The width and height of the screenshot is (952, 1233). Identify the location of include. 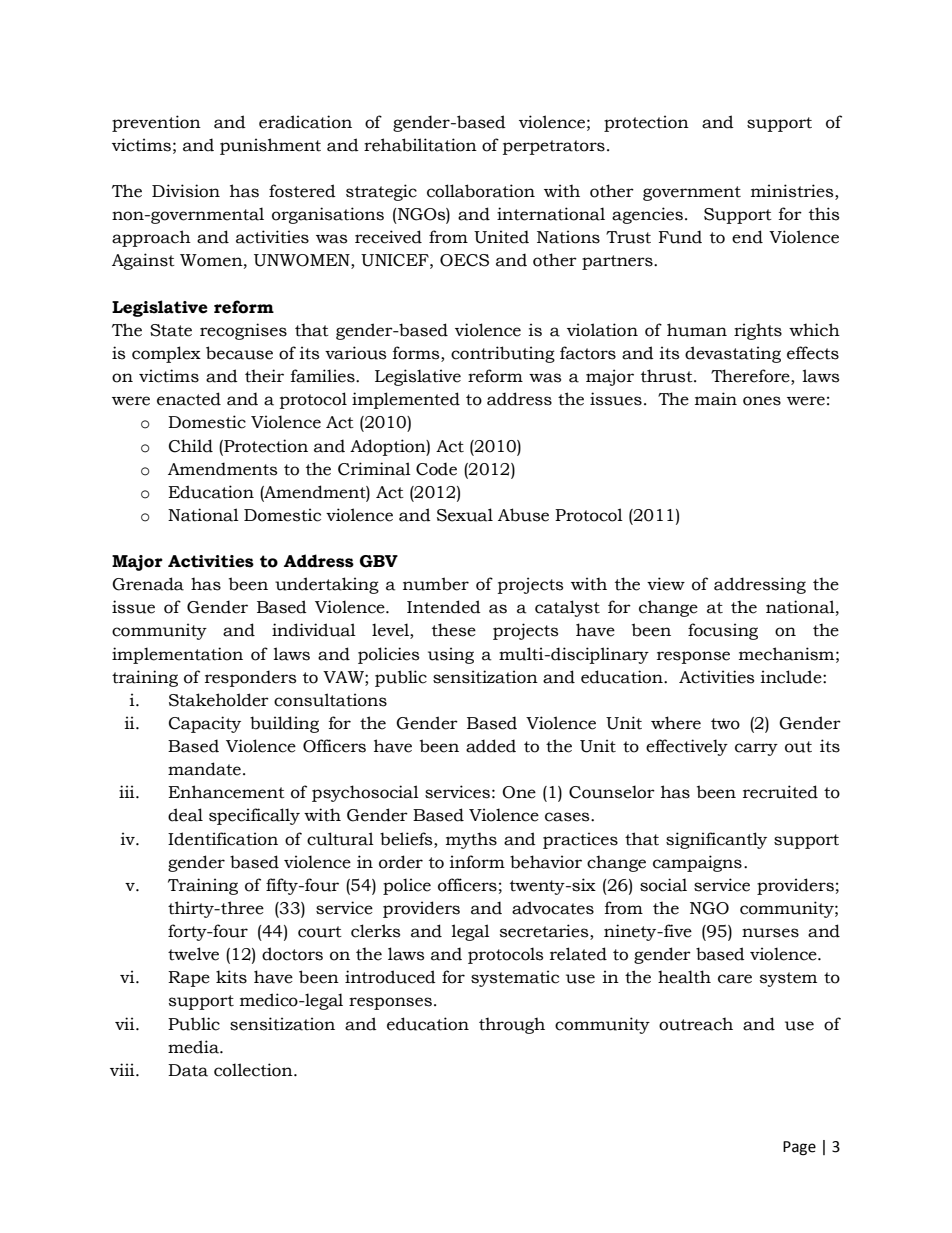
(792, 677).
